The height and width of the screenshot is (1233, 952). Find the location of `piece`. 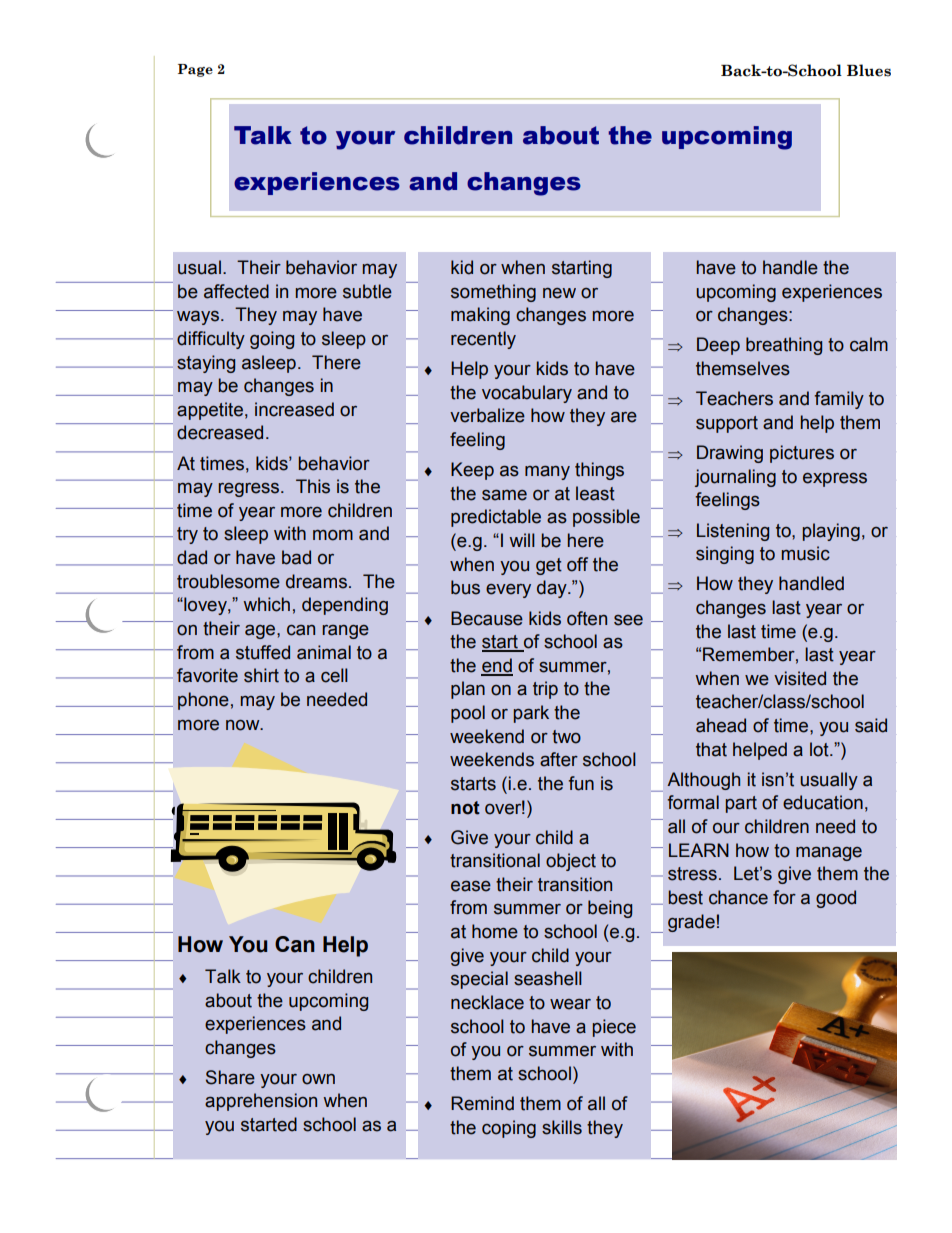

piece is located at coordinates (614, 1028).
